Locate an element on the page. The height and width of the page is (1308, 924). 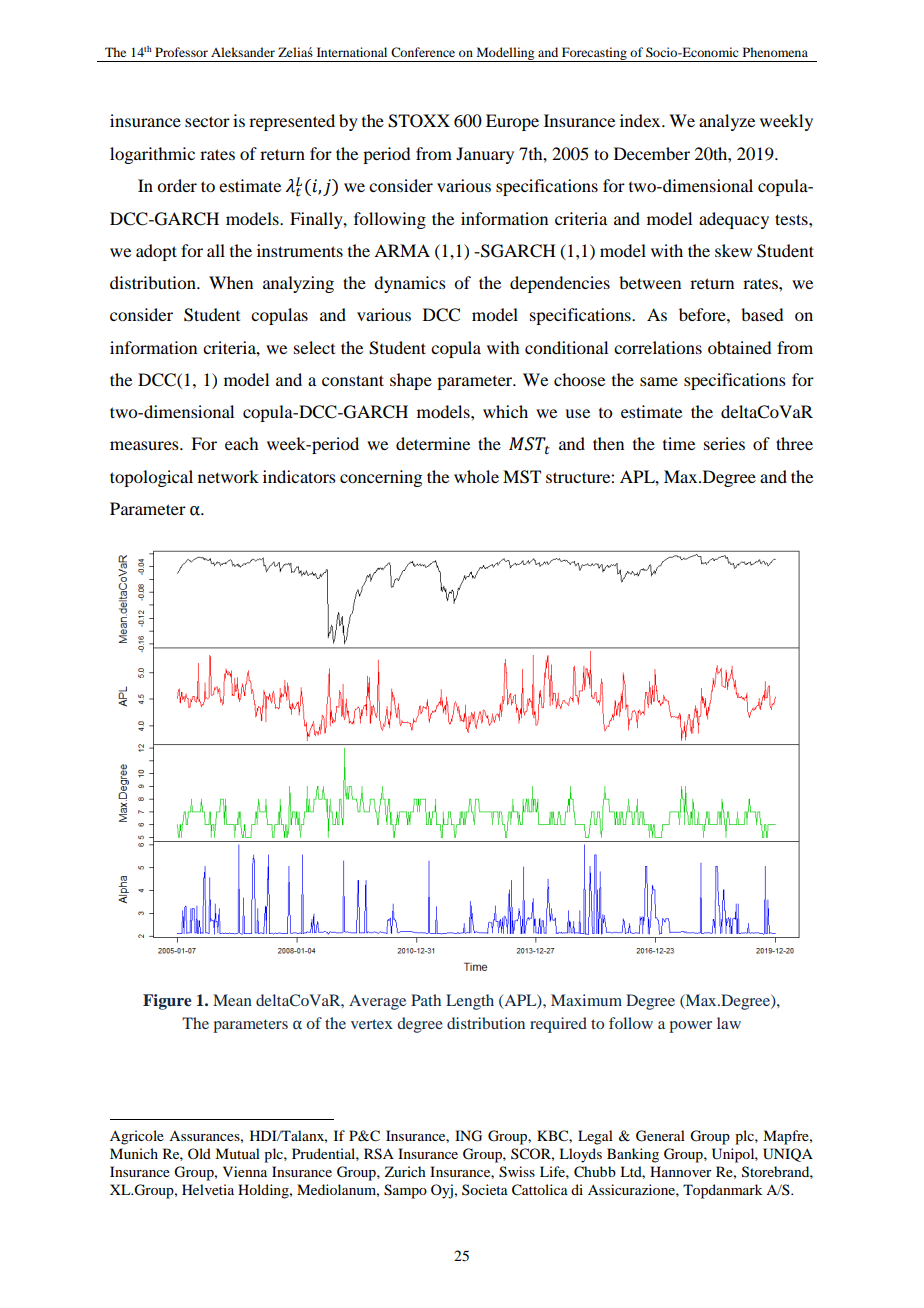
Hannover is located at coordinates (681, 1171).
